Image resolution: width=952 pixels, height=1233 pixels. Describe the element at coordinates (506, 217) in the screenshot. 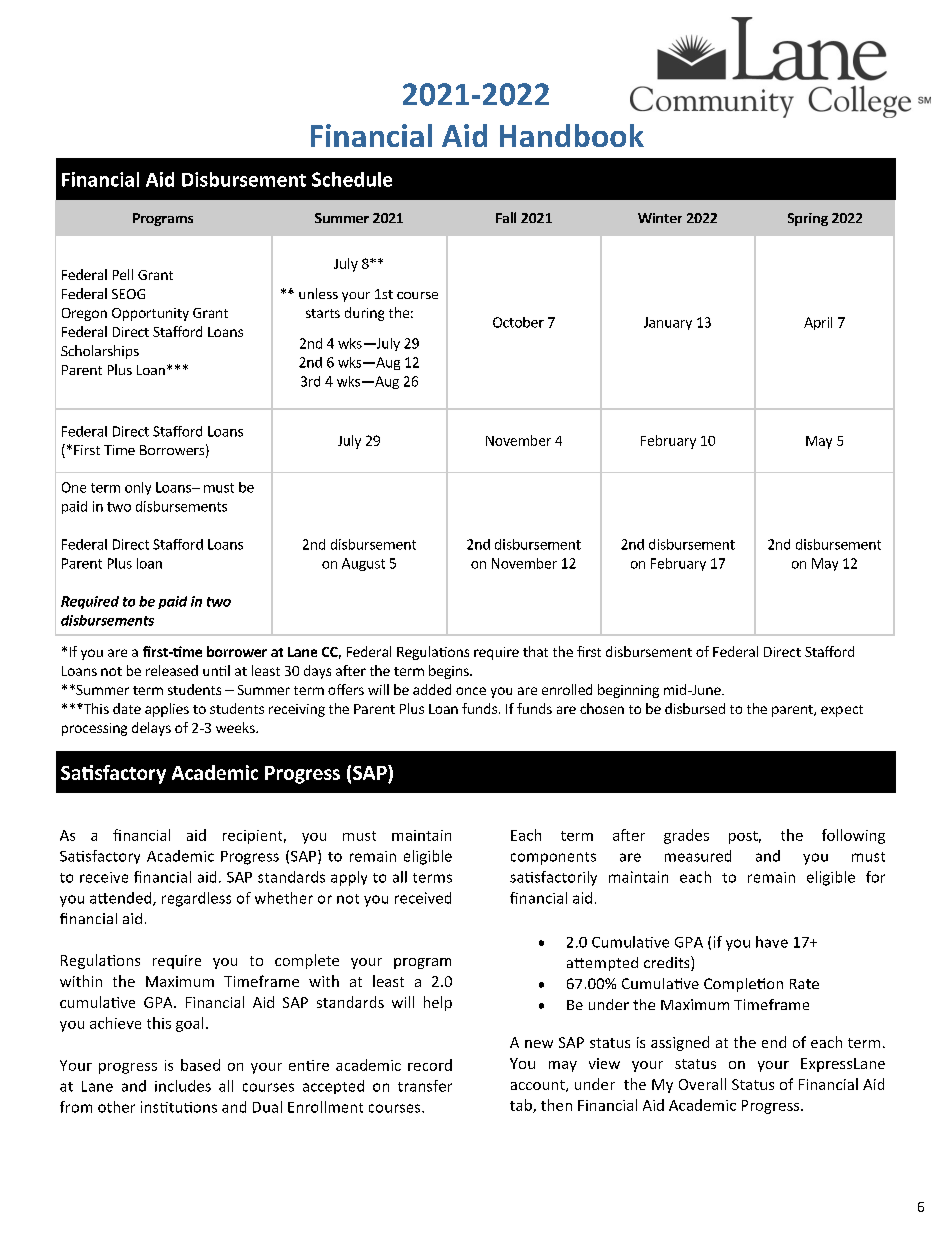

I see `Fall` at that location.
